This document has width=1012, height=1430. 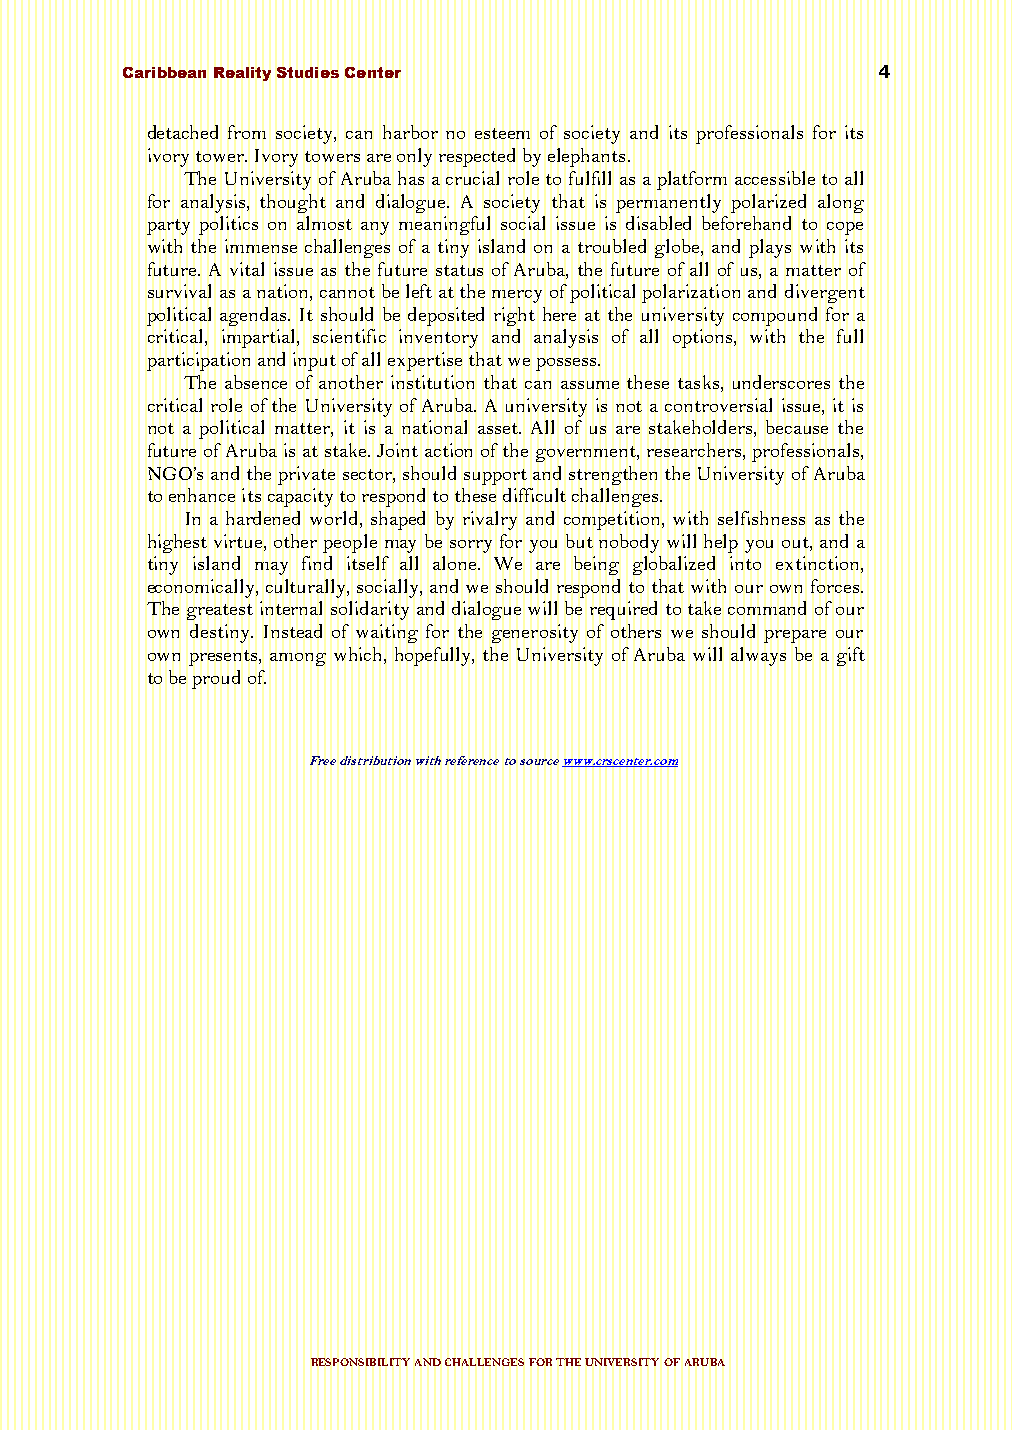 I want to click on presents, so click(x=224, y=658).
